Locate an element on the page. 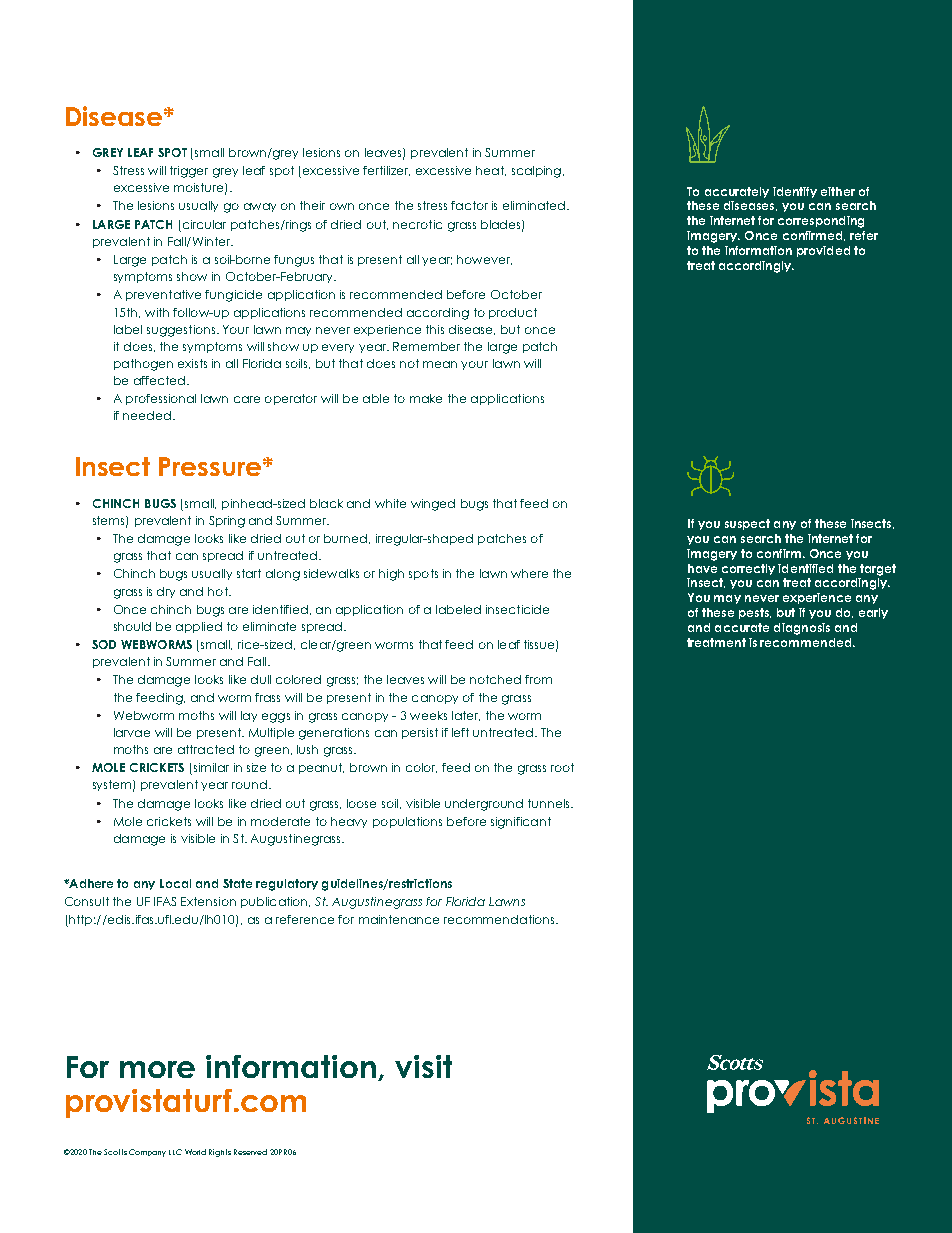 The image size is (952, 1233). needed is located at coordinates (147, 415).
